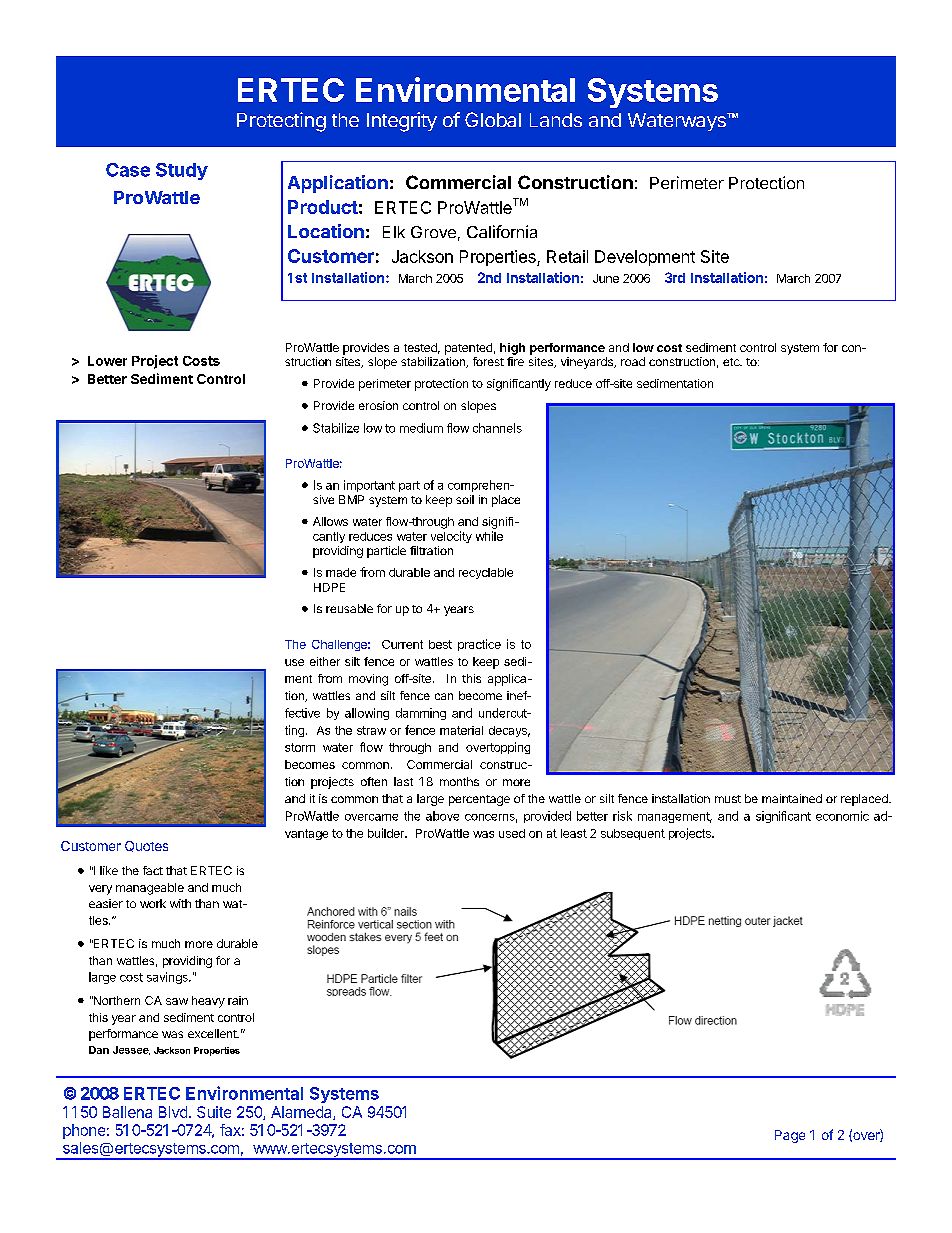 The height and width of the screenshot is (1233, 952). Describe the element at coordinates (556, 120) in the screenshot. I see `Lands` at that location.
